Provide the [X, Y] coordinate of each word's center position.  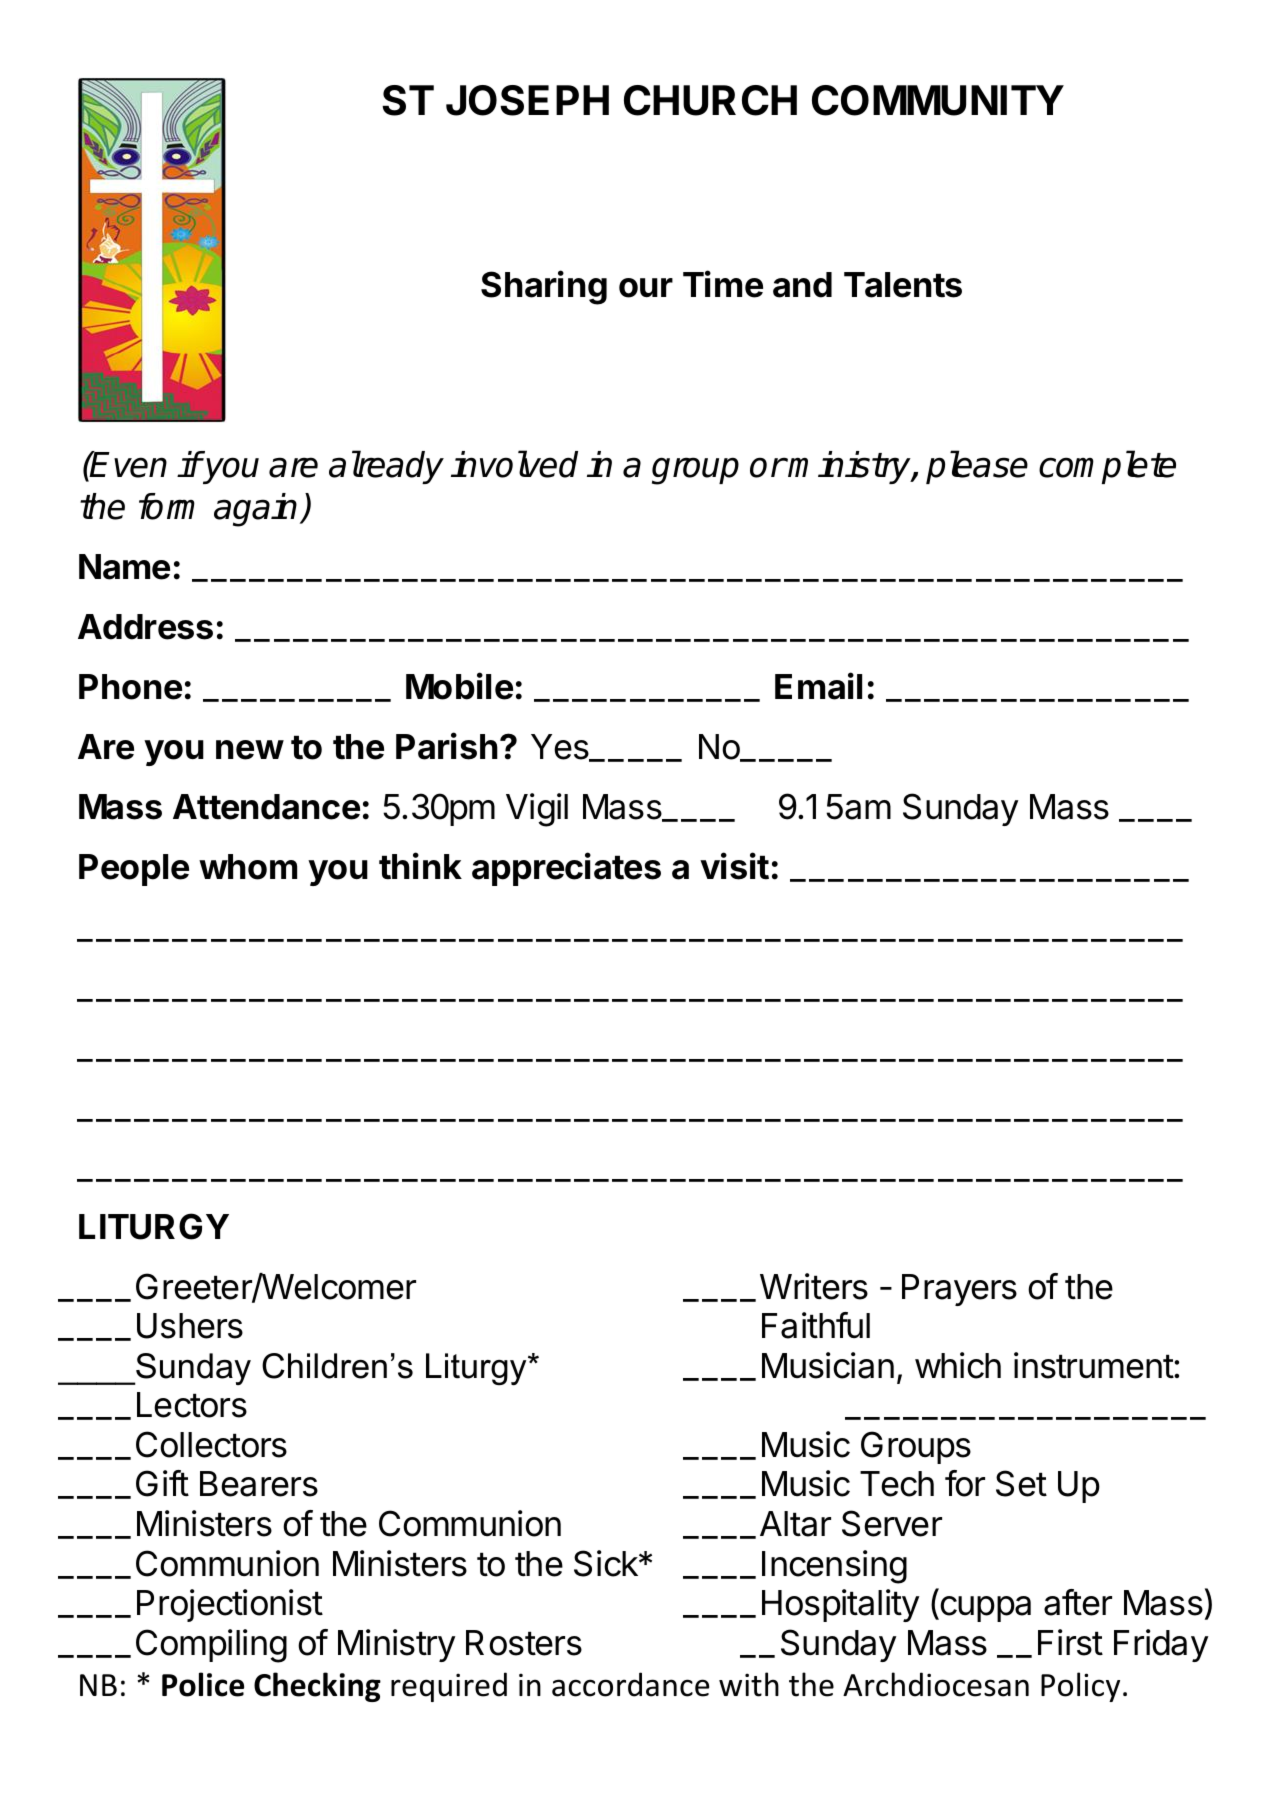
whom [248, 867]
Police [203, 1684]
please [977, 467]
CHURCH [710, 100]
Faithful [816, 1325]
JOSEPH [527, 100]
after [1078, 1602]
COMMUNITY [938, 100]
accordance [630, 1684]
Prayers [959, 1290]
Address [145, 627]
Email [818, 686]
